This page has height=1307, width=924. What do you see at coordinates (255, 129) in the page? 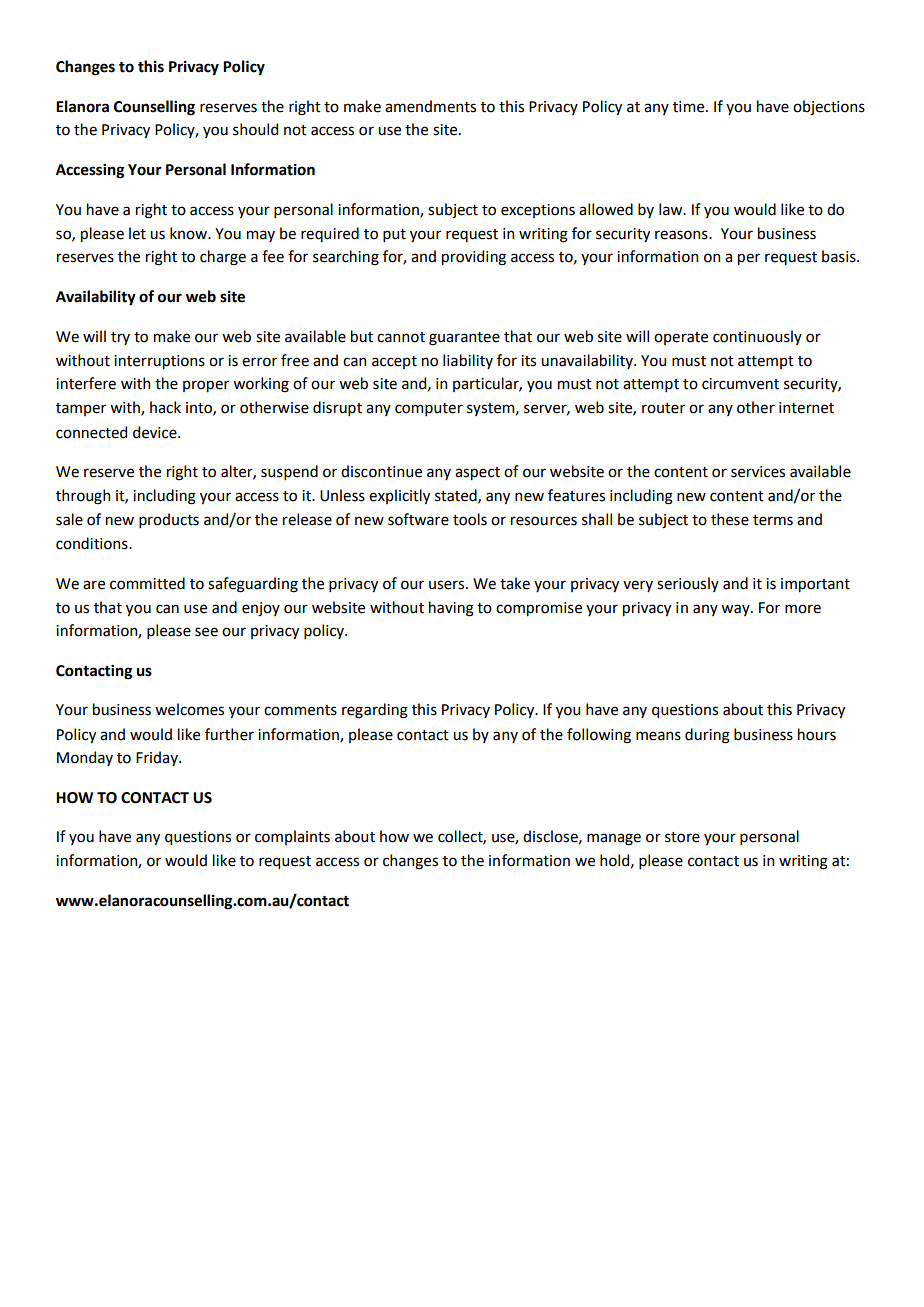
I see `should` at bounding box center [255, 129].
